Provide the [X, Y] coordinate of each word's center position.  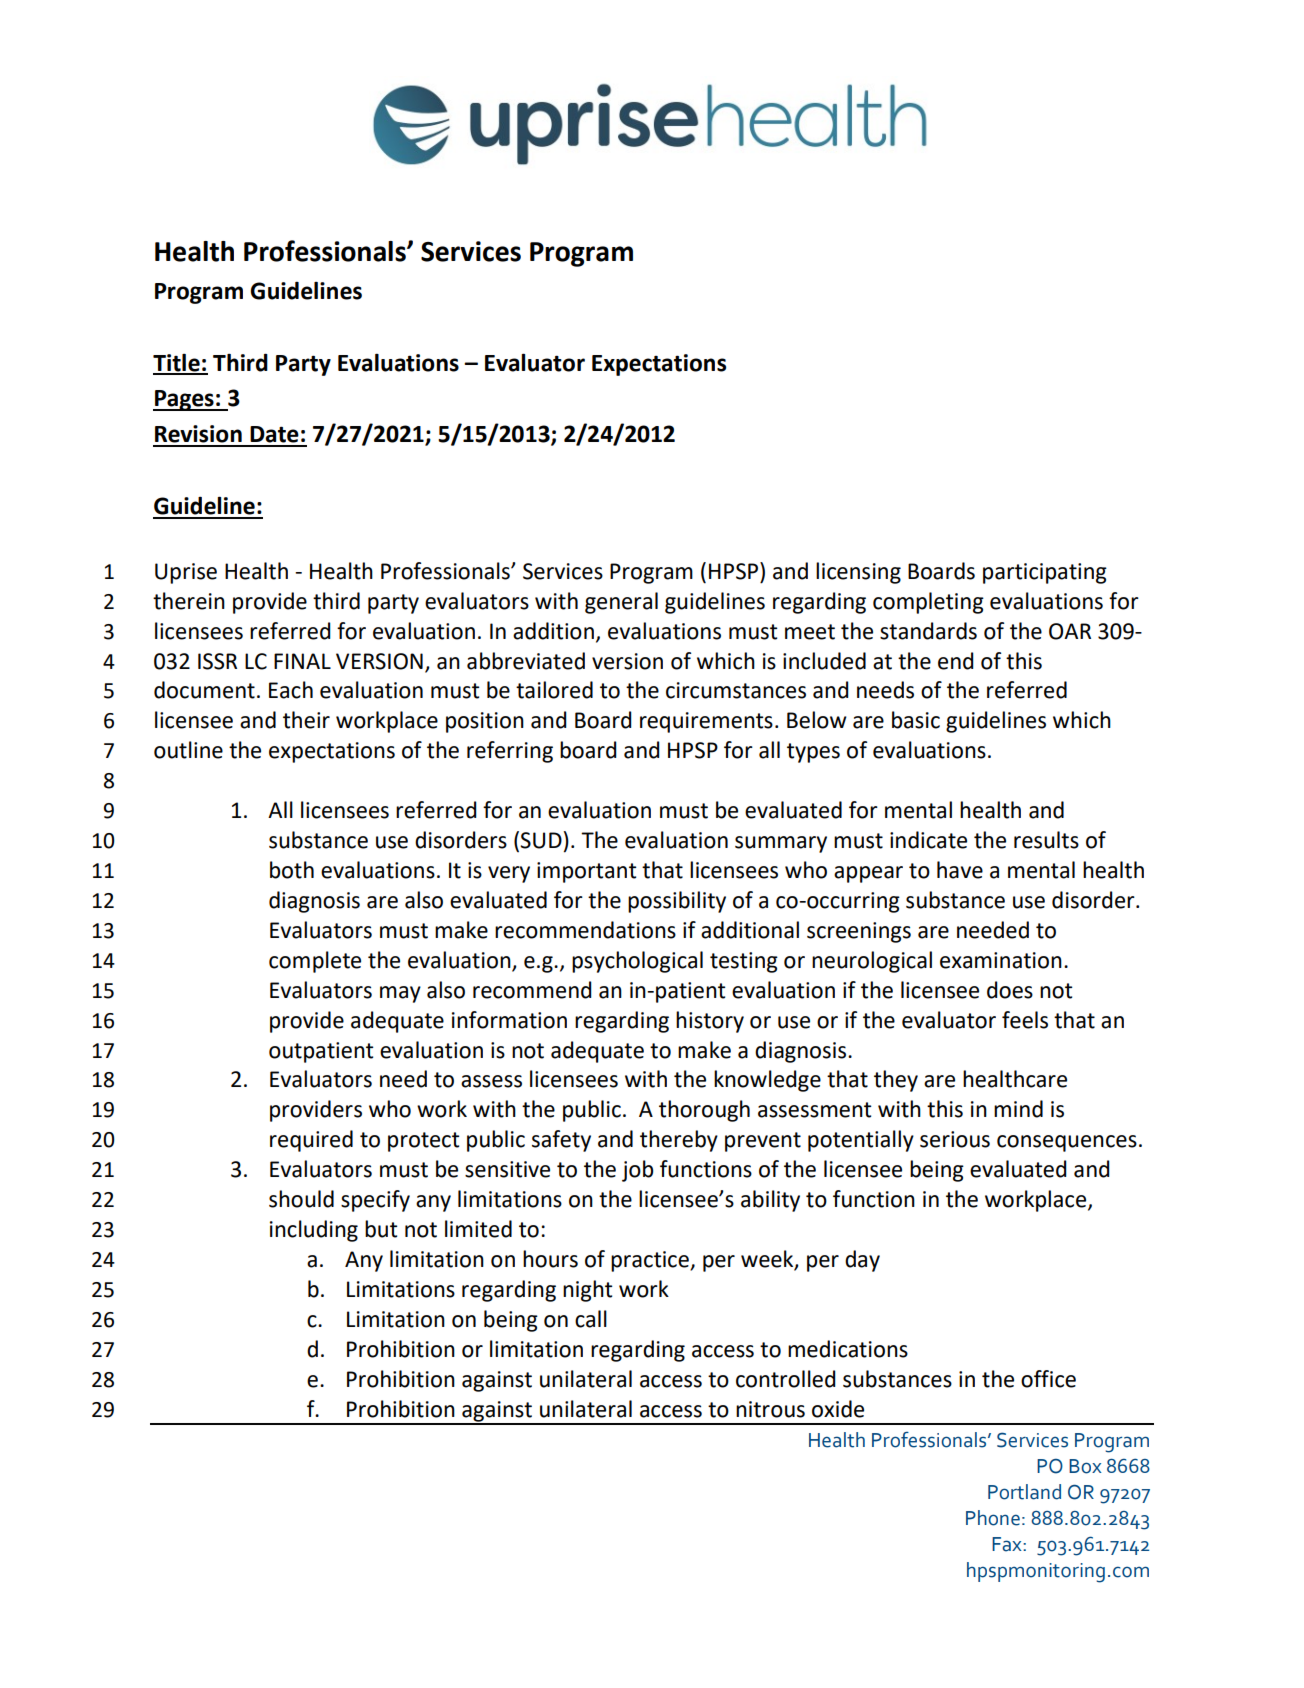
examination [1001, 960]
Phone [993, 1518]
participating [1045, 573]
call [591, 1319]
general [621, 603]
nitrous [770, 1409]
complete [315, 962]
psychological [637, 962]
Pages [184, 400]
